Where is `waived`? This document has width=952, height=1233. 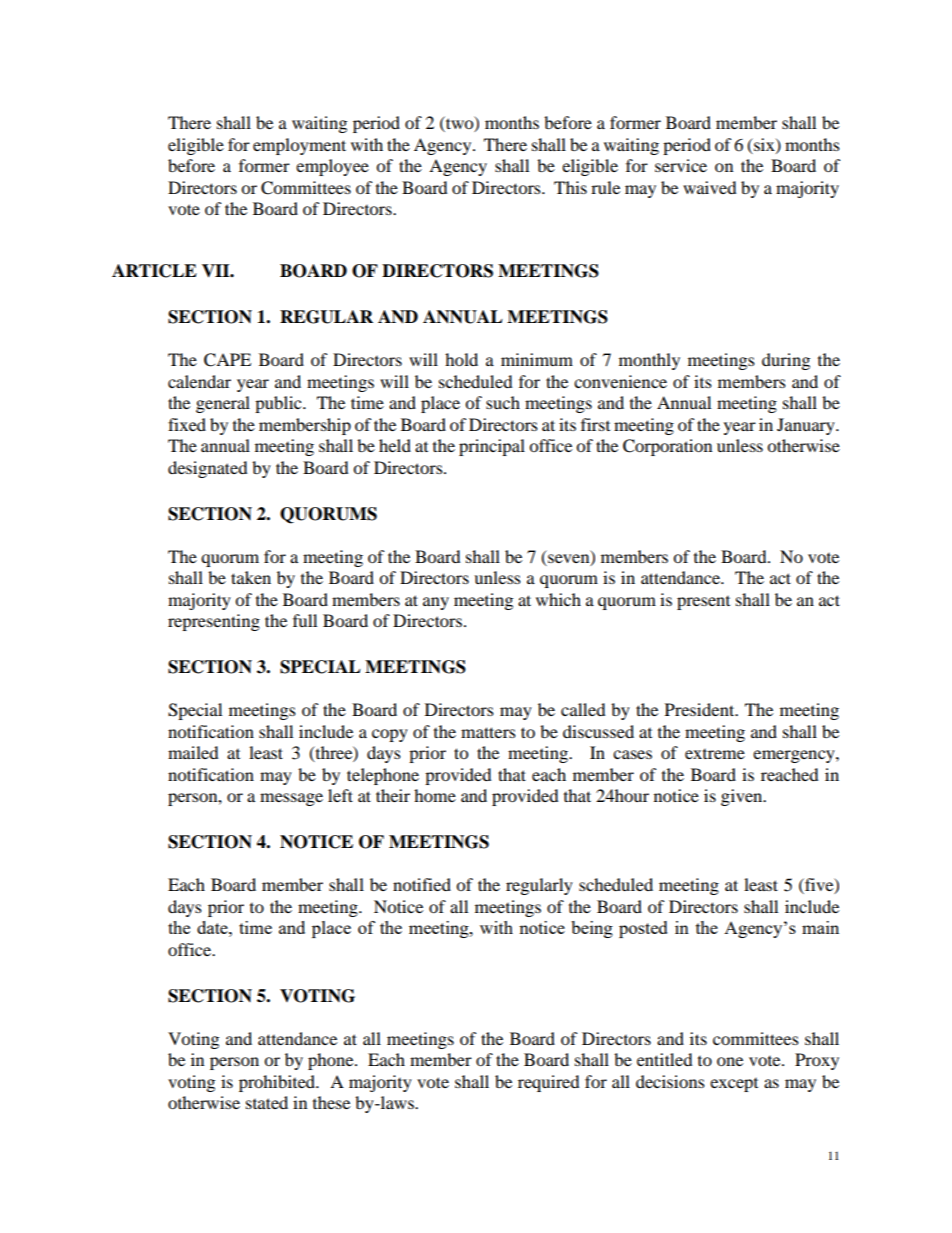
waived is located at coordinates (710, 187).
